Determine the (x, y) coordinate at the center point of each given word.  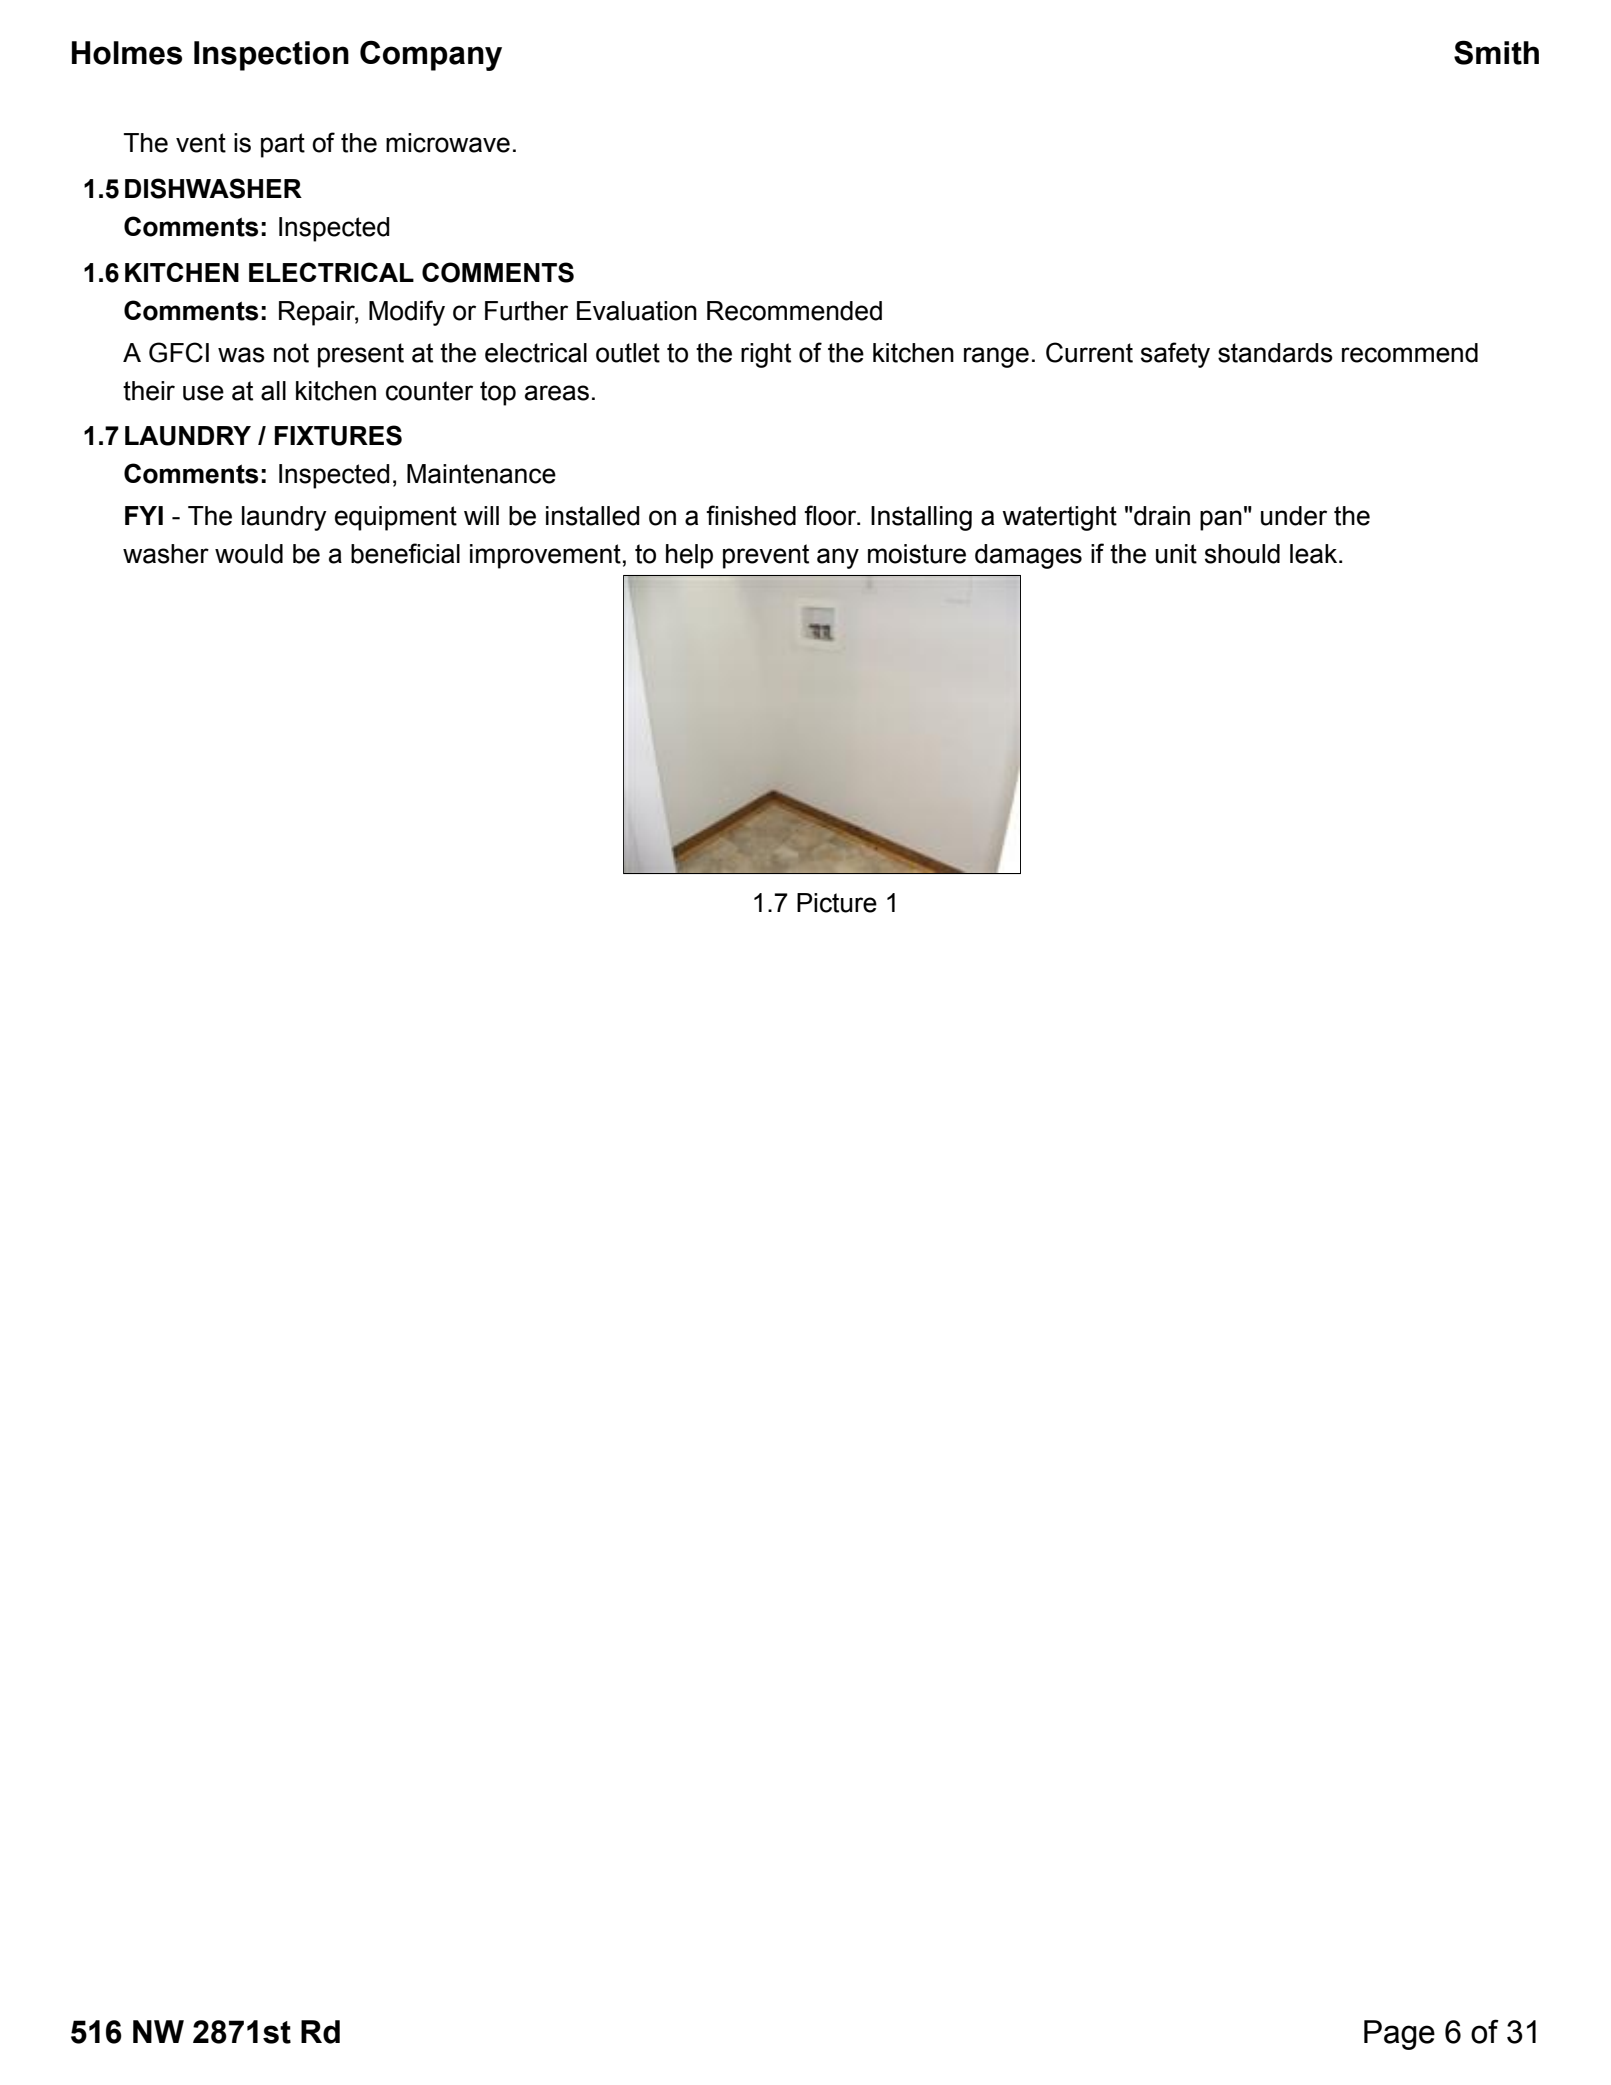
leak (1315, 554)
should (1242, 554)
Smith (1496, 52)
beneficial (405, 553)
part (283, 145)
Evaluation (637, 311)
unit (1176, 554)
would (249, 554)
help (689, 556)
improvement (545, 556)
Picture (837, 903)
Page (1399, 2035)
